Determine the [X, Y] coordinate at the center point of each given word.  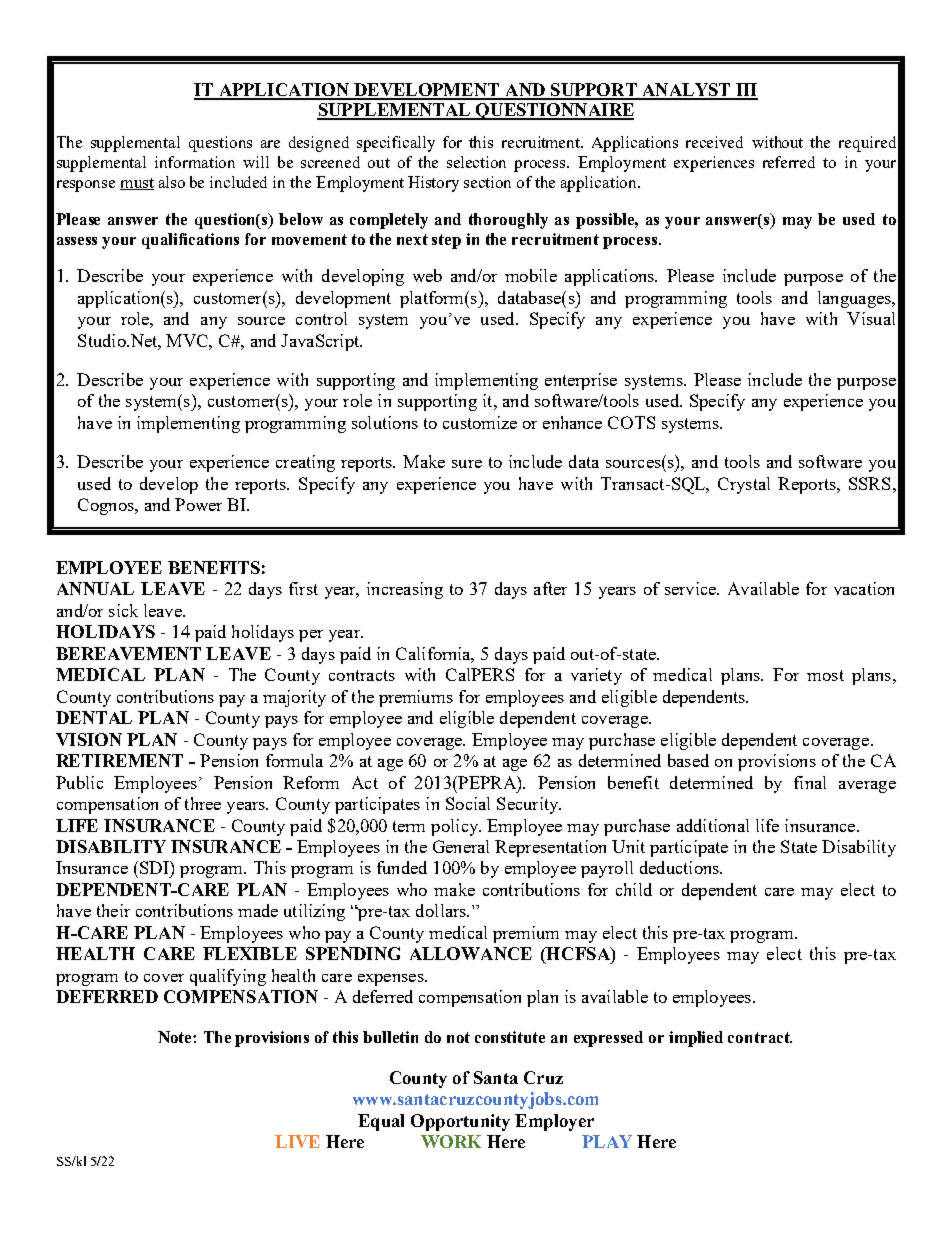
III [746, 91]
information [195, 162]
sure [467, 464]
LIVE [297, 1141]
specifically [396, 144]
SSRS [869, 483]
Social [468, 803]
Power [198, 504]
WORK [451, 1141]
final [810, 782]
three [203, 803]
